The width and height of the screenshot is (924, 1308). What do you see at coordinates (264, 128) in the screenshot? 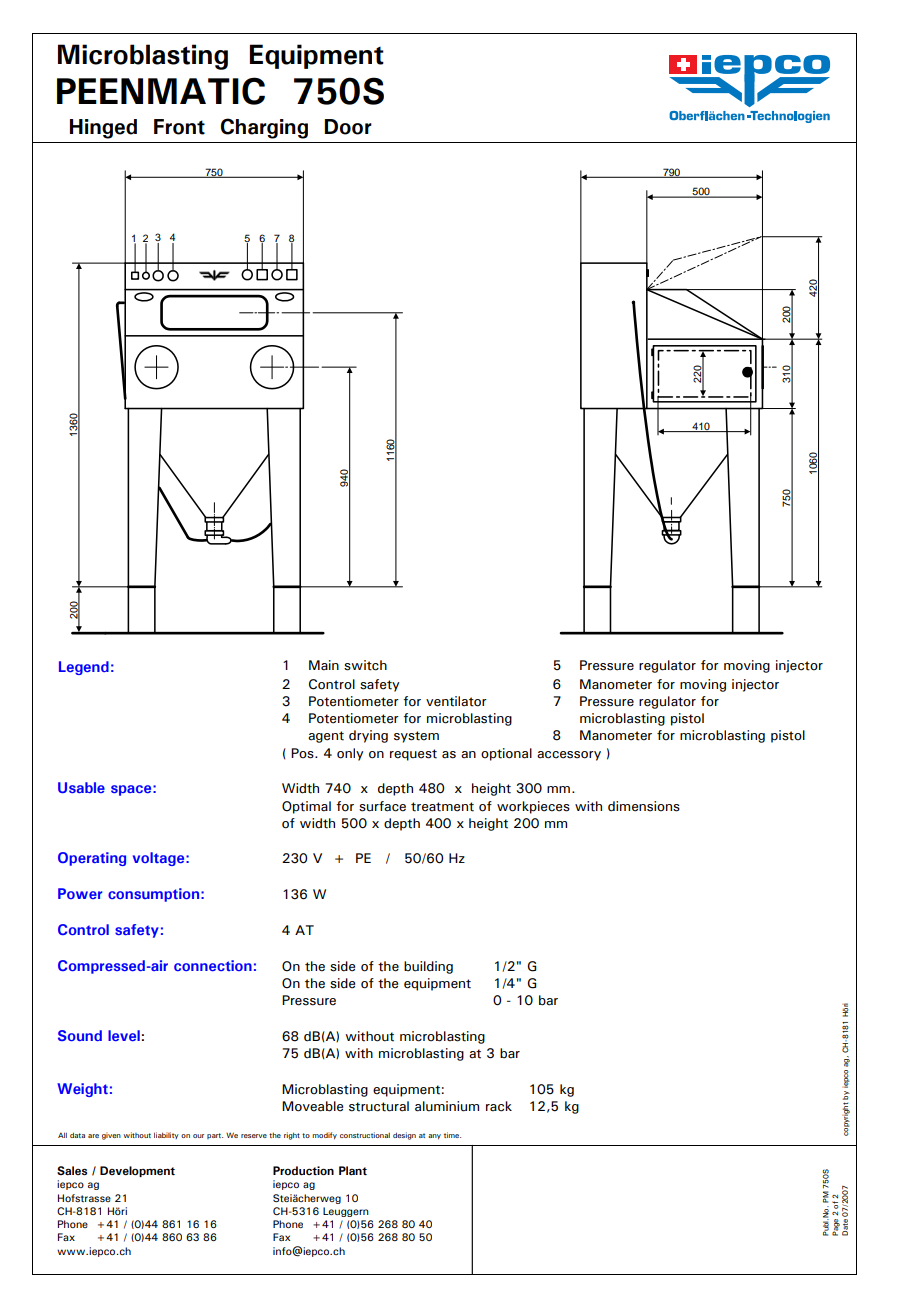
I see `Charging` at bounding box center [264, 128].
